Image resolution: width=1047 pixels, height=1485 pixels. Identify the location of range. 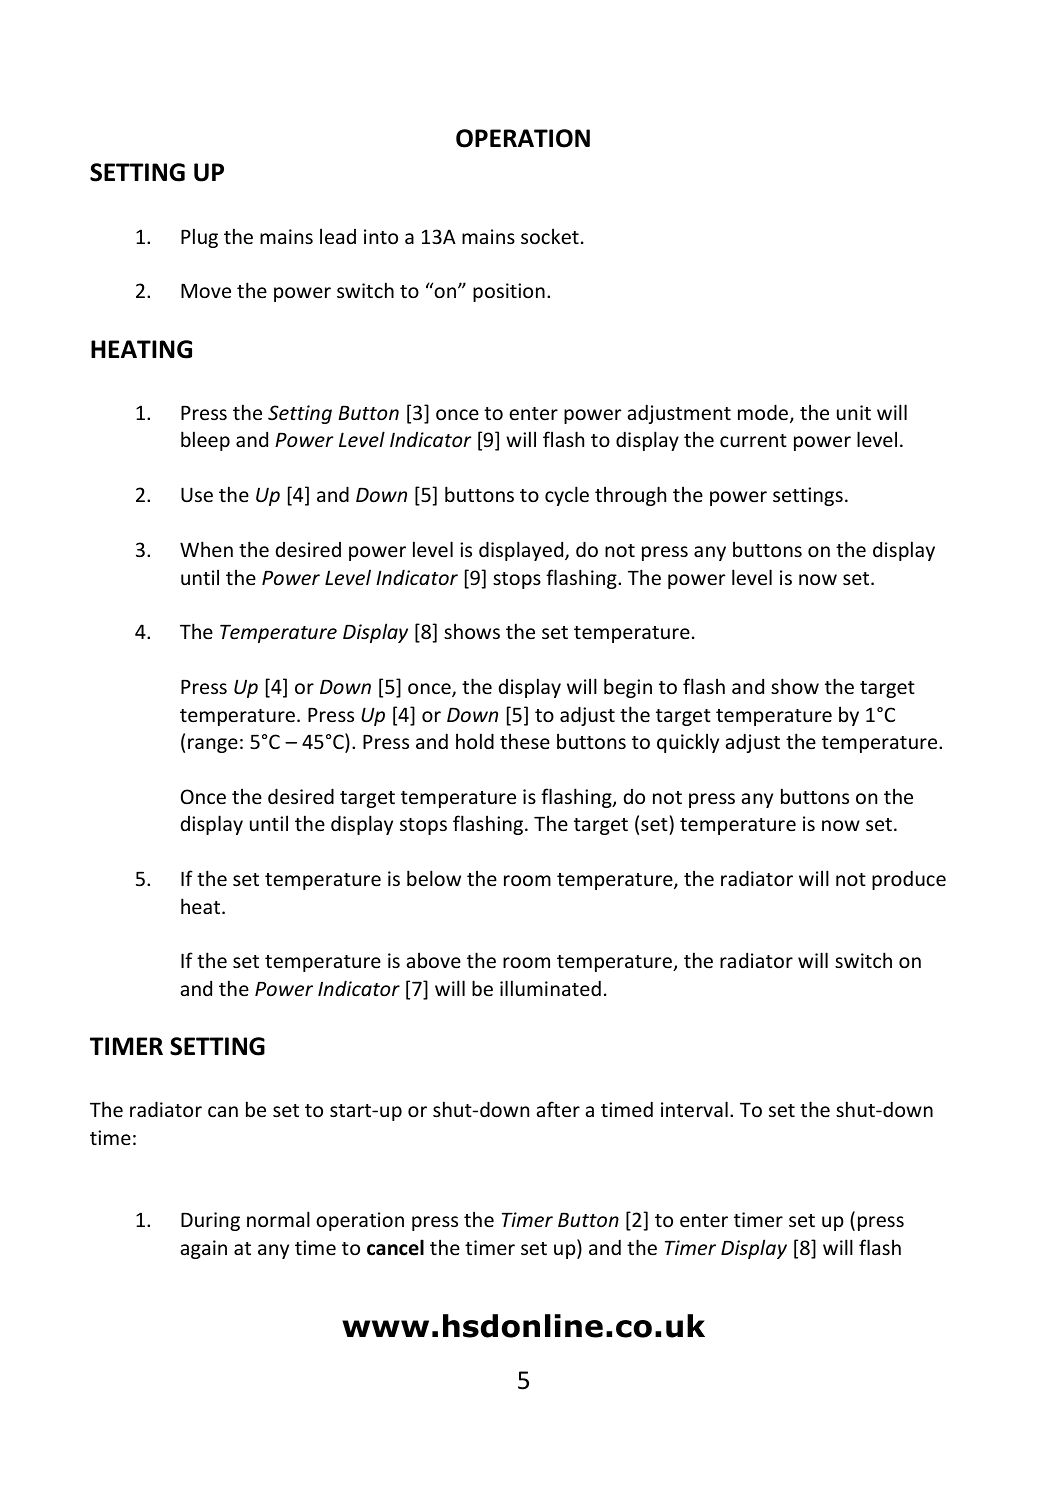
(213, 745).
